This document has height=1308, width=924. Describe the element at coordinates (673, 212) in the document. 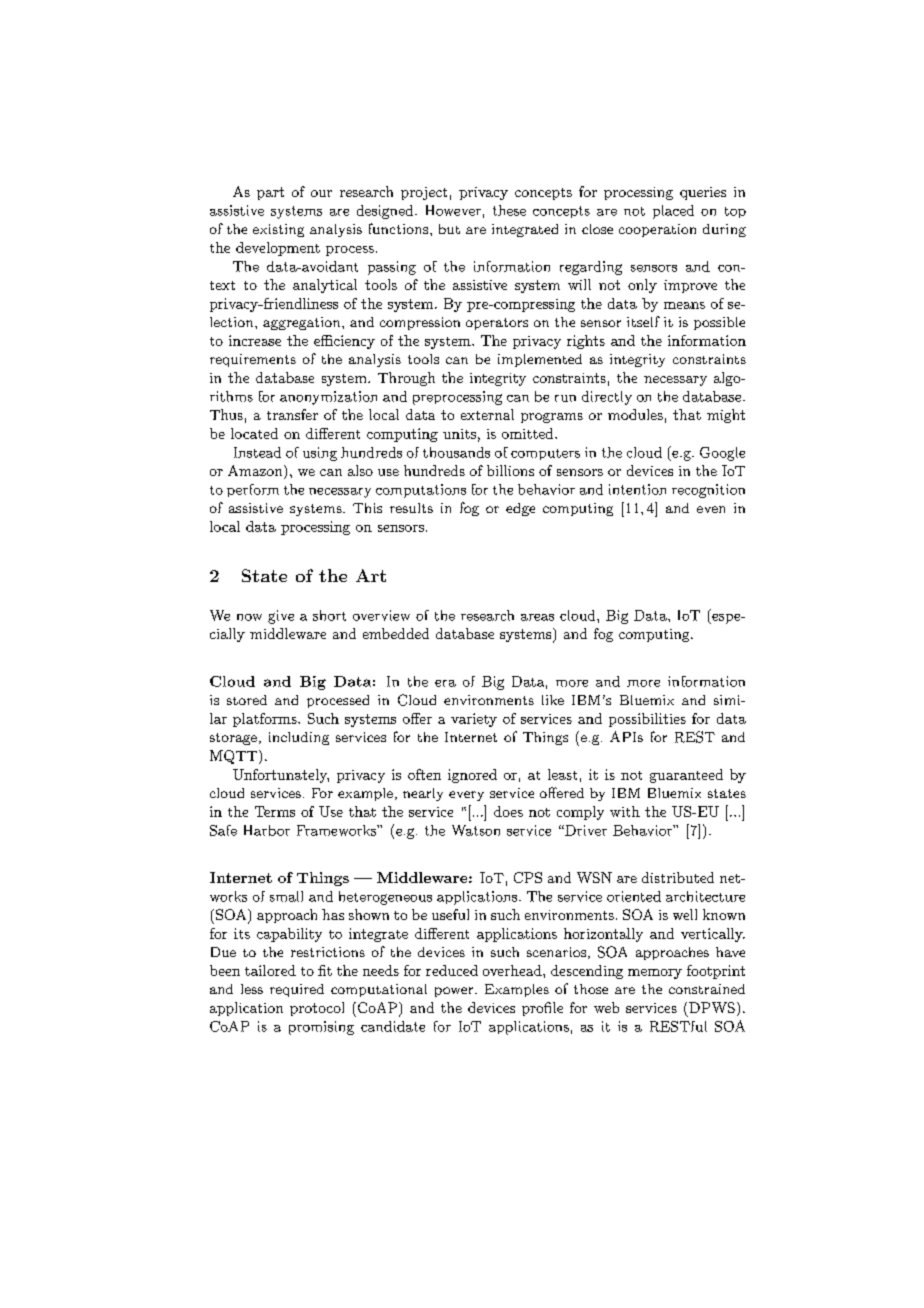

I see `placed` at that location.
